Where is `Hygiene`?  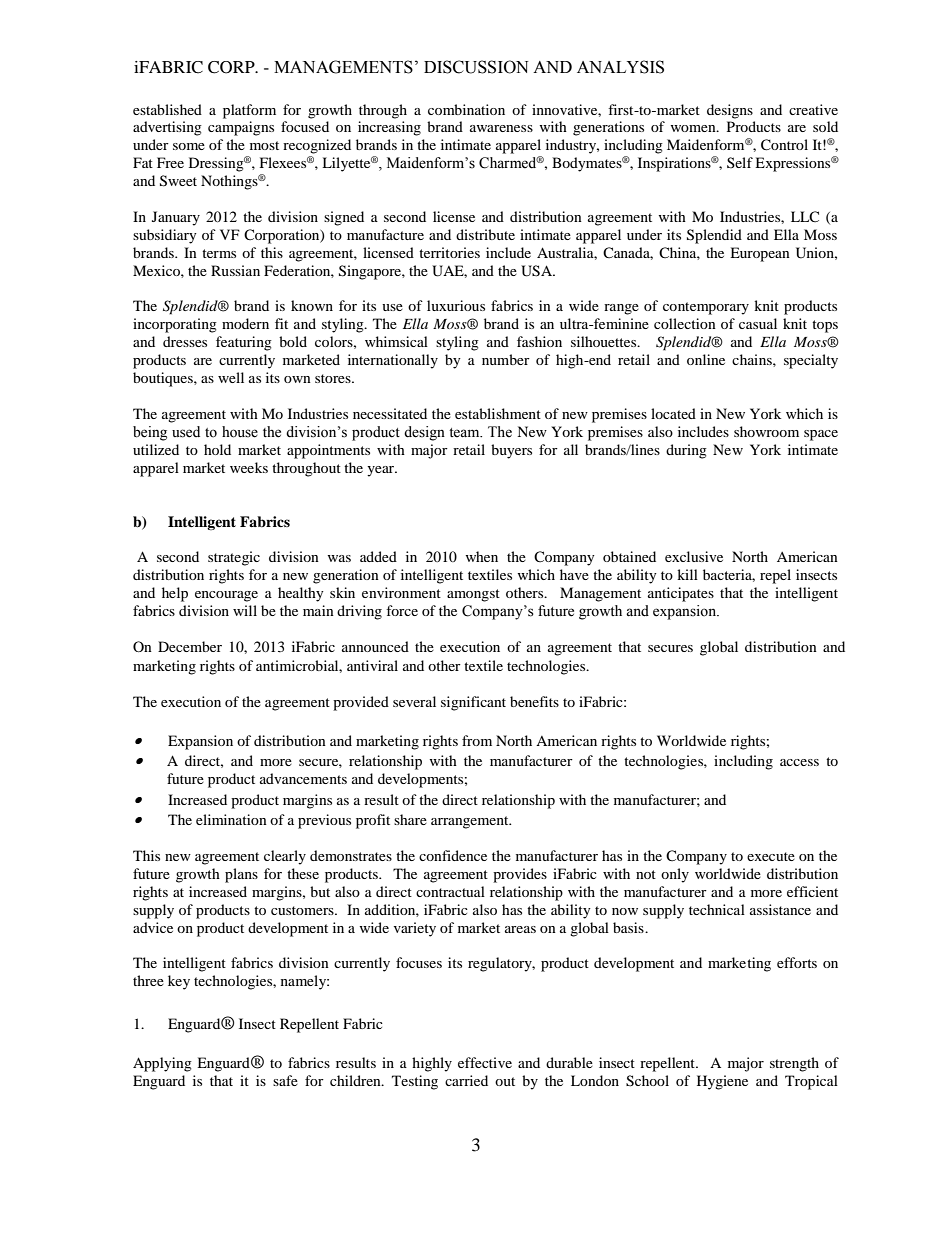 Hygiene is located at coordinates (722, 1082).
